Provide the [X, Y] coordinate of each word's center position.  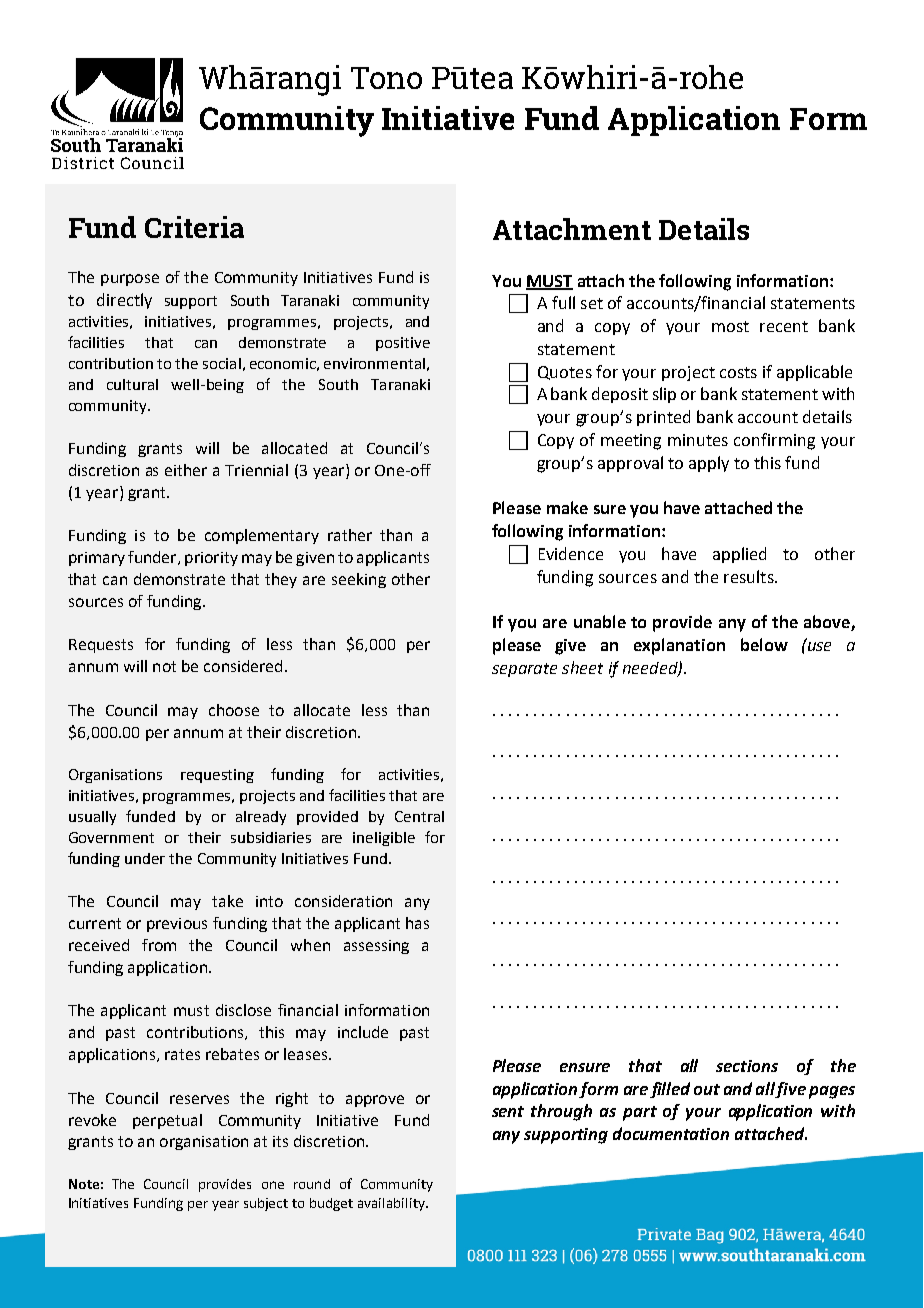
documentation [671, 1133]
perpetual [167, 1121]
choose [234, 710]
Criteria [194, 227]
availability [392, 1204]
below [764, 644]
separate [524, 670]
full [563, 302]
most [730, 326]
